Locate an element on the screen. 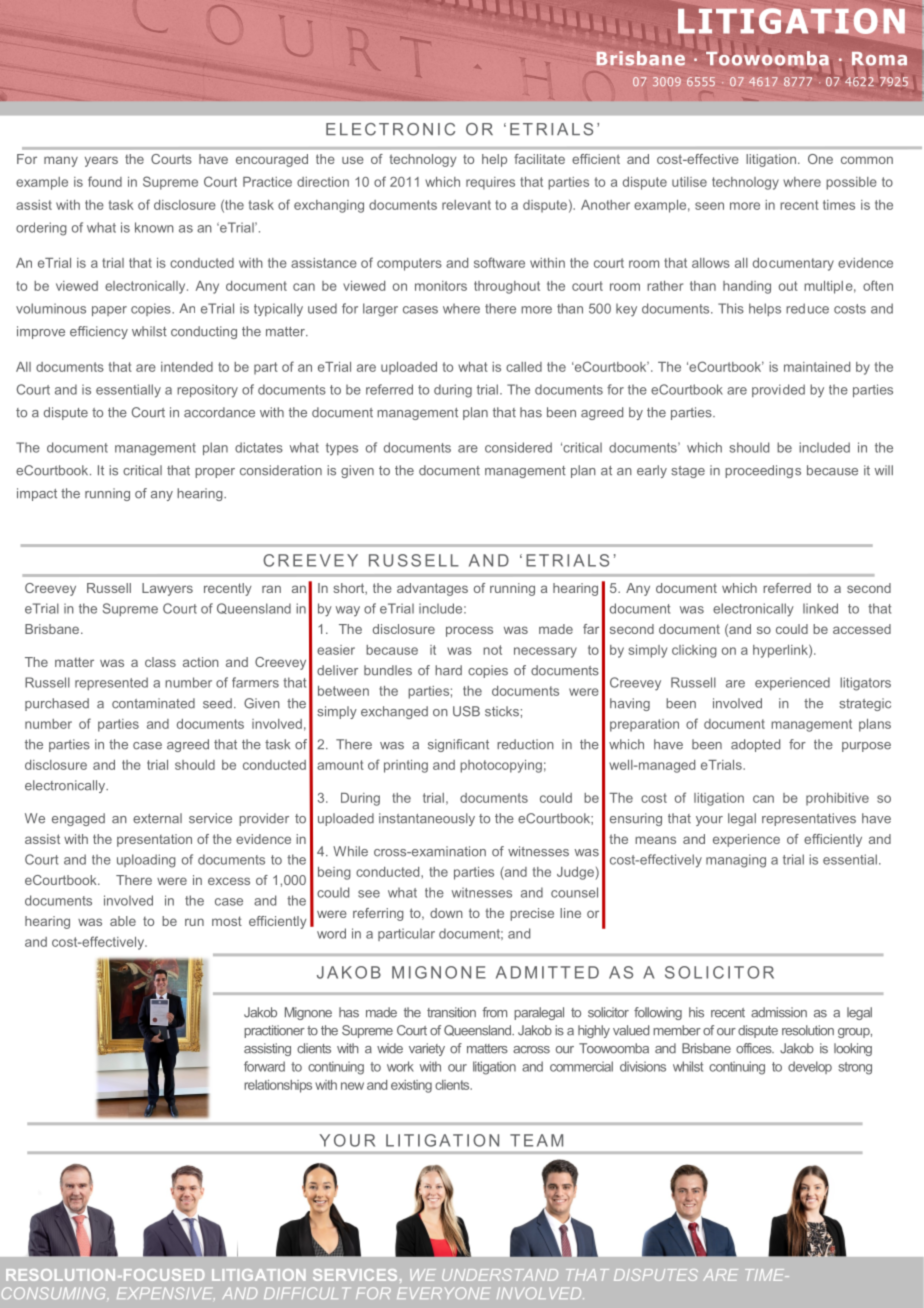 The image size is (924, 1308). represented is located at coordinates (111, 683).
